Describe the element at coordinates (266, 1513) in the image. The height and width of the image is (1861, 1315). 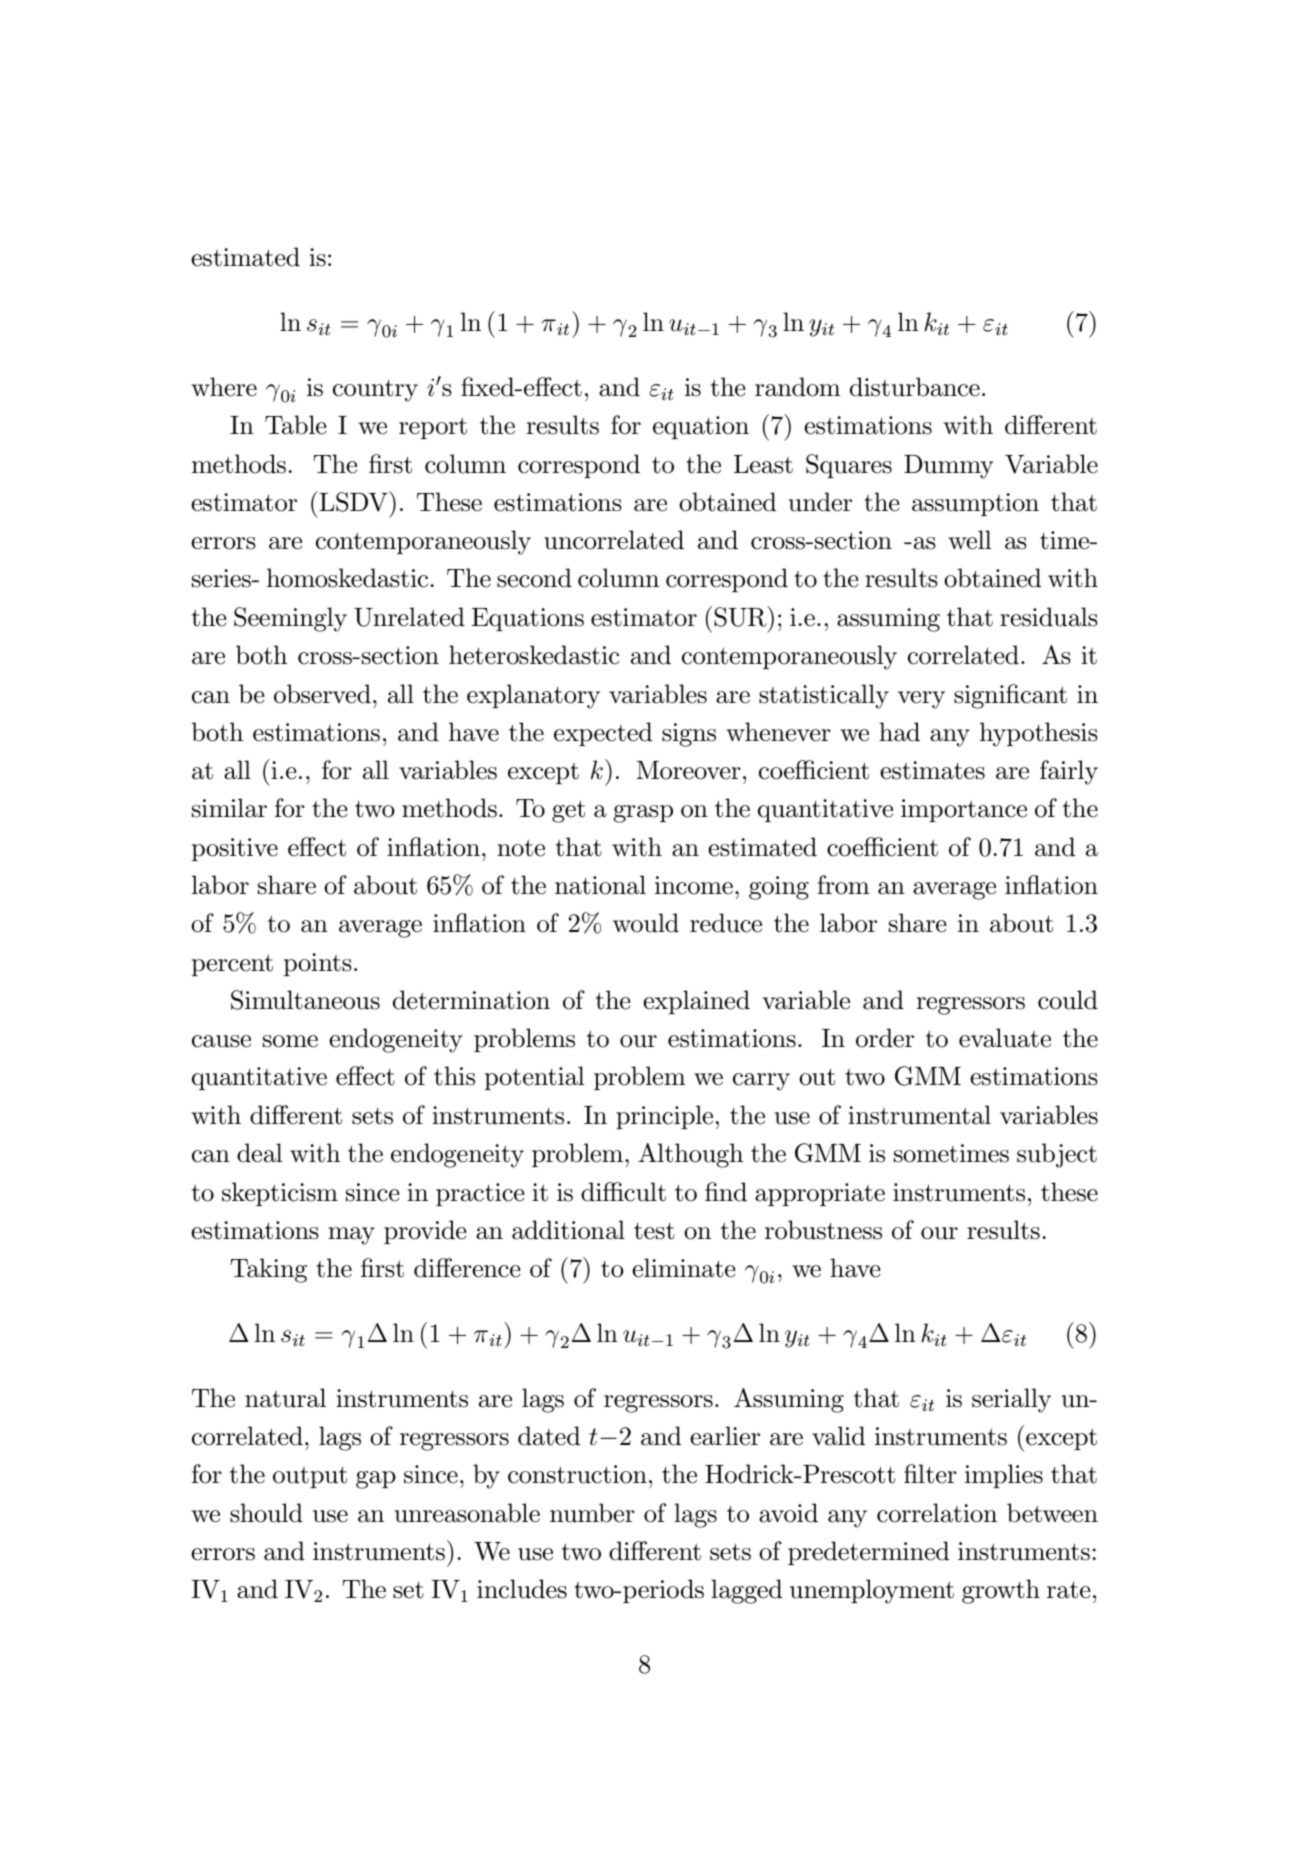
I see `should` at that location.
